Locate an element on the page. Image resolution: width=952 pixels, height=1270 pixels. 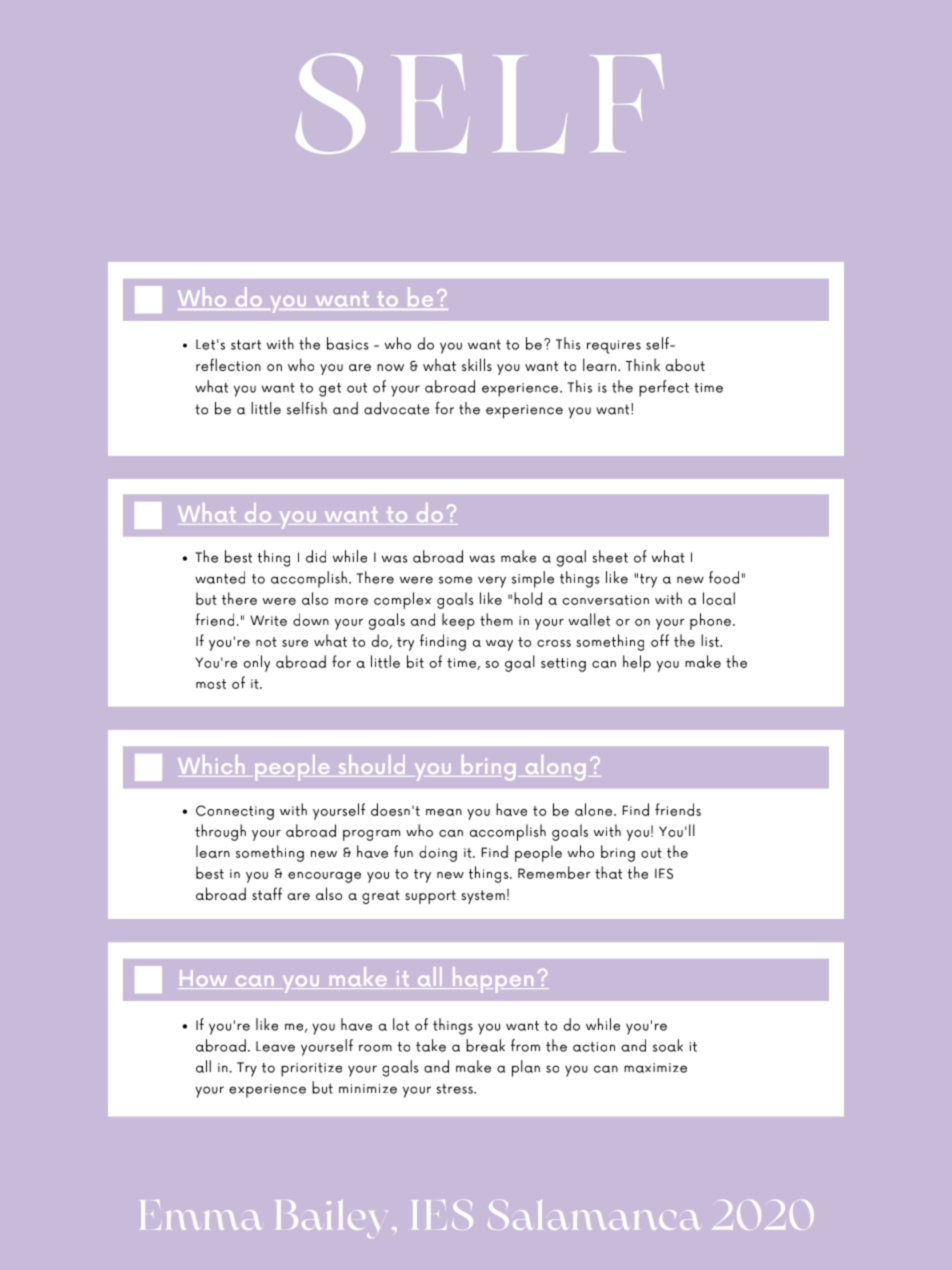
start is located at coordinates (246, 345).
